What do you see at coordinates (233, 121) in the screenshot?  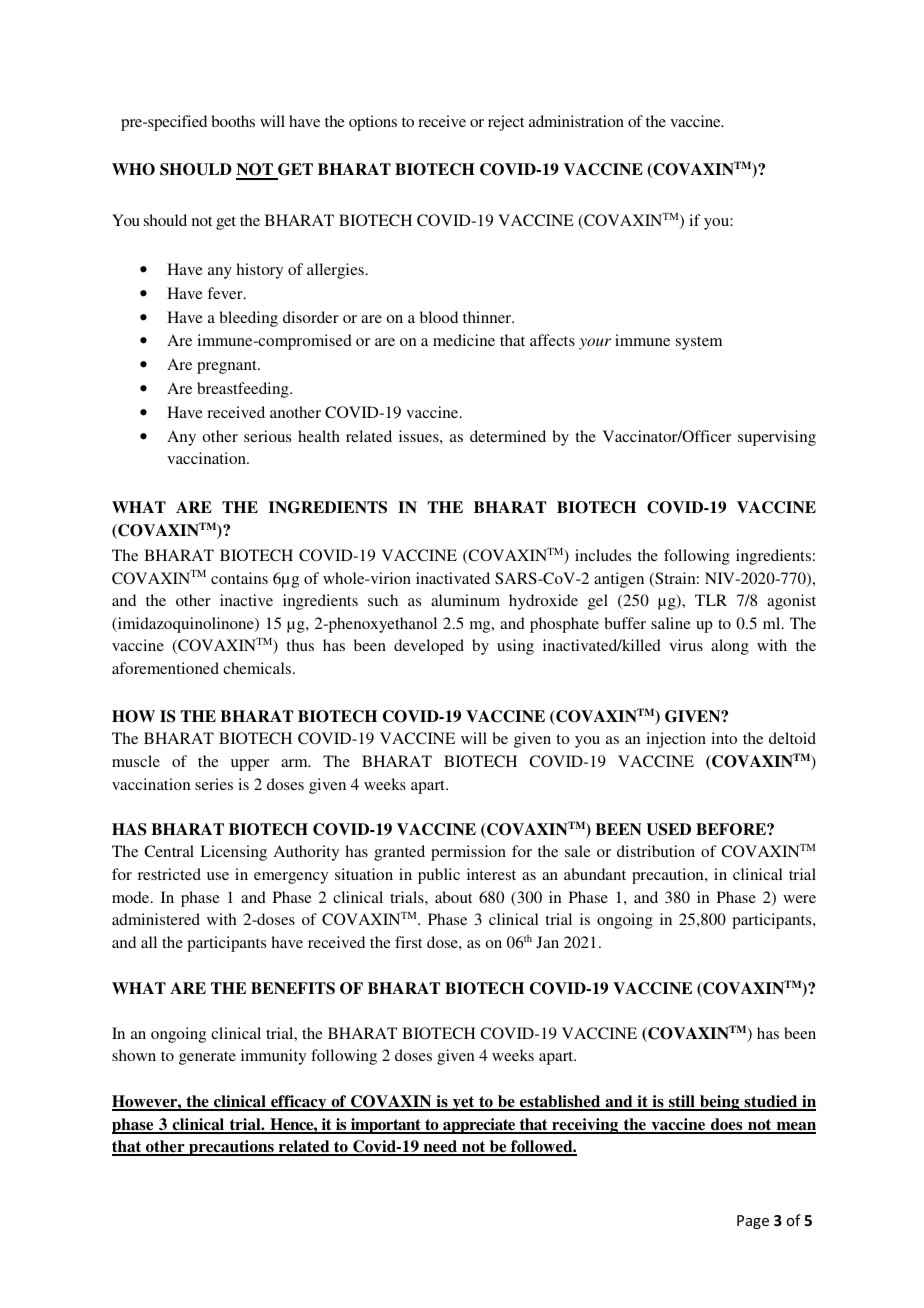 I see `booths` at bounding box center [233, 121].
